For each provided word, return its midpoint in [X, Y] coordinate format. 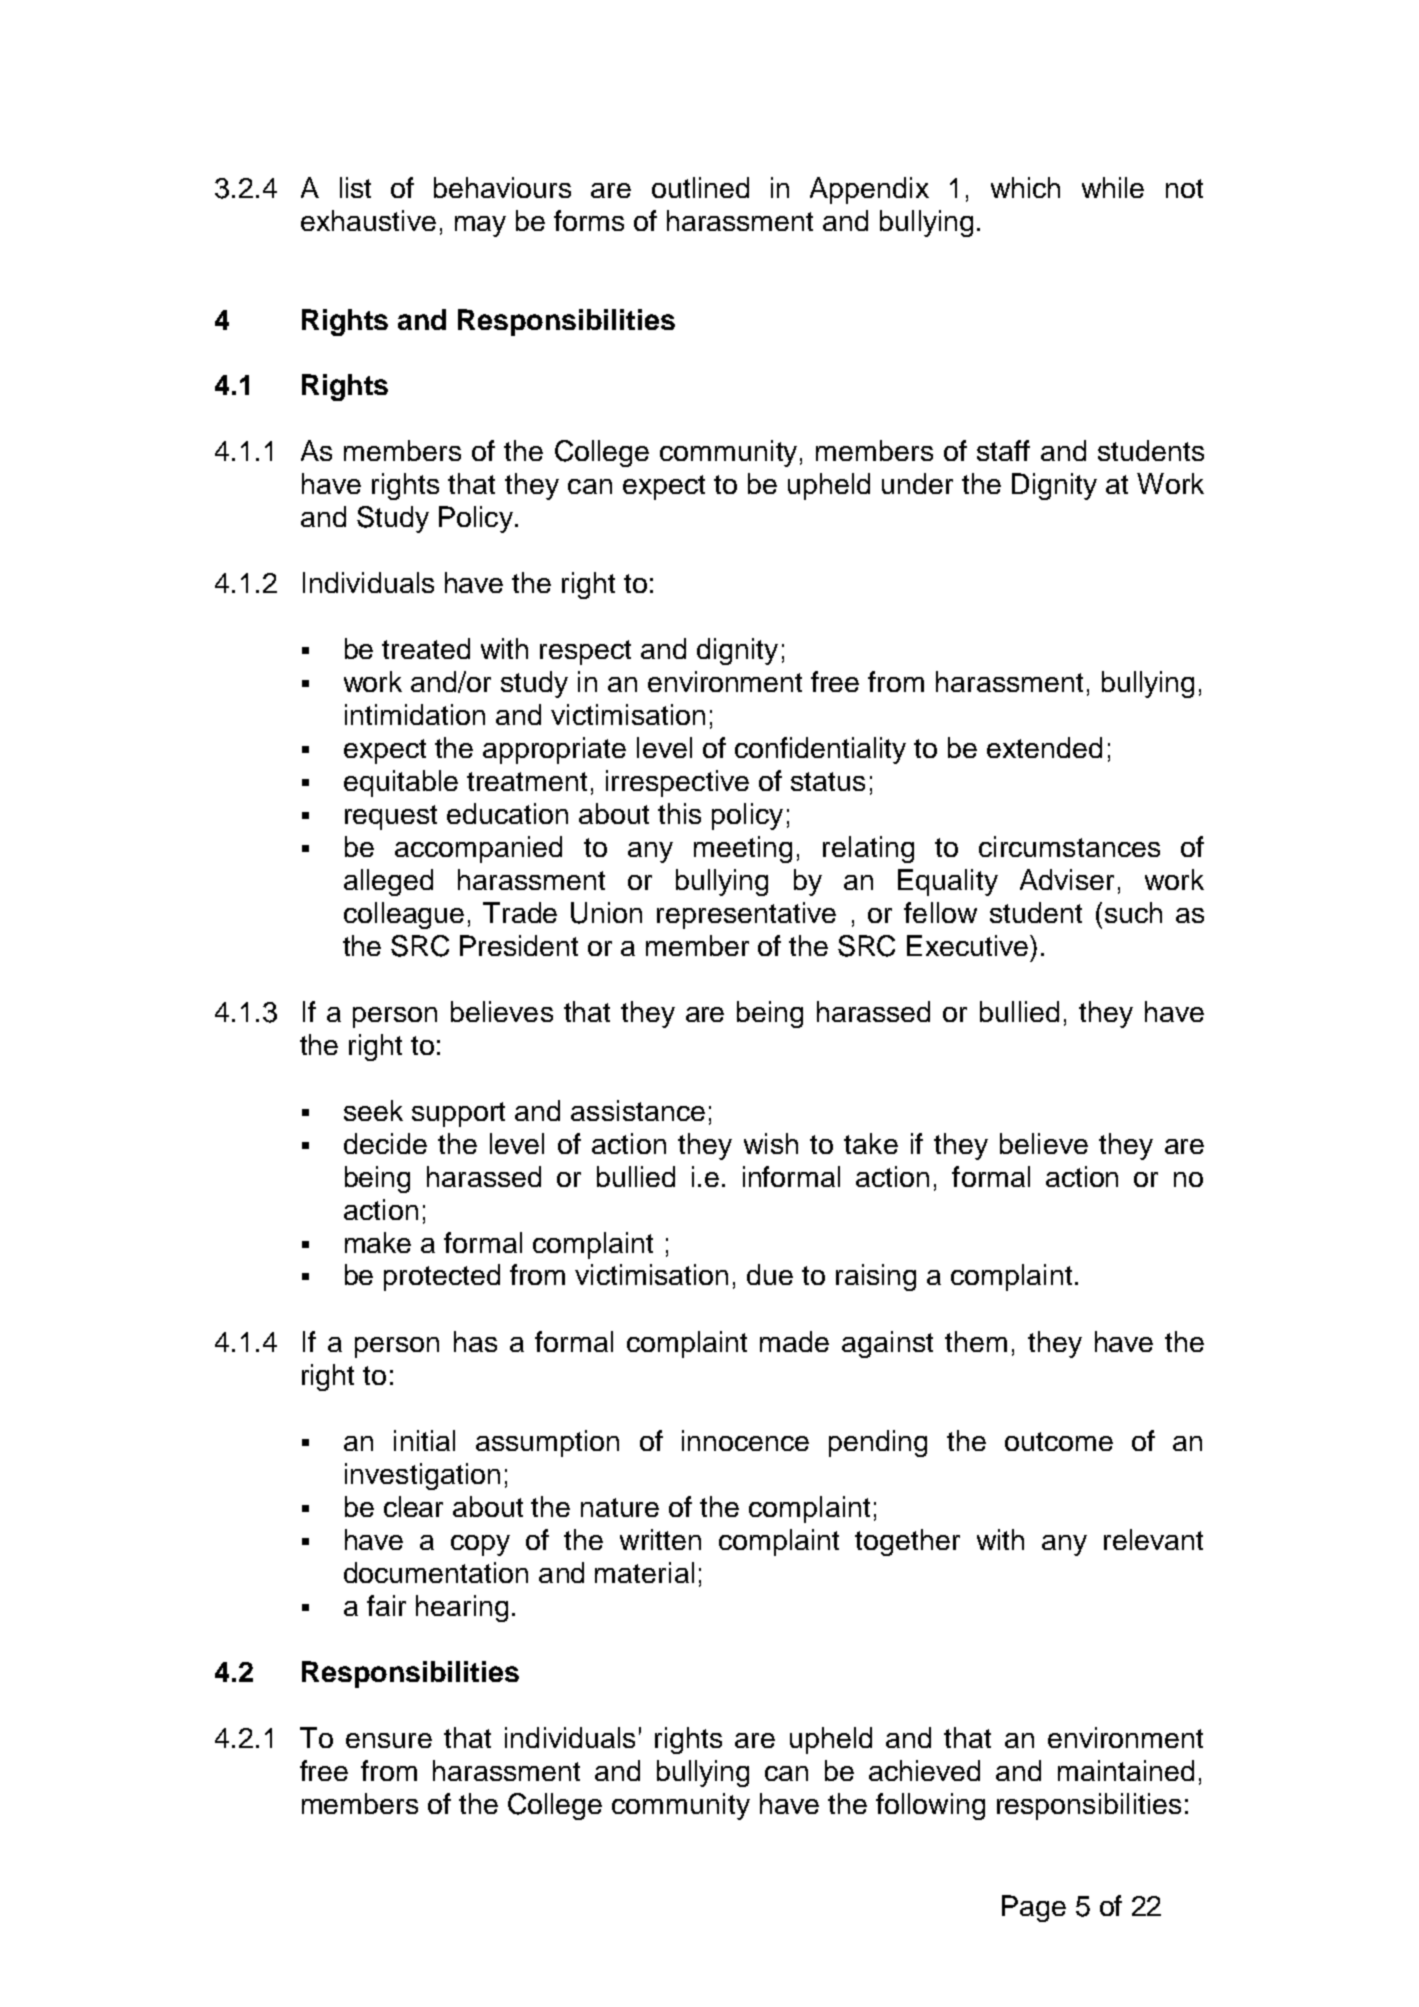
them [976, 1341]
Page [1034, 1908]
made [794, 1341]
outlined [700, 187]
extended [1044, 747]
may [480, 226]
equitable [401, 783]
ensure [389, 1740]
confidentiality [820, 750]
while [1113, 187]
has [475, 1341]
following [930, 1806]
